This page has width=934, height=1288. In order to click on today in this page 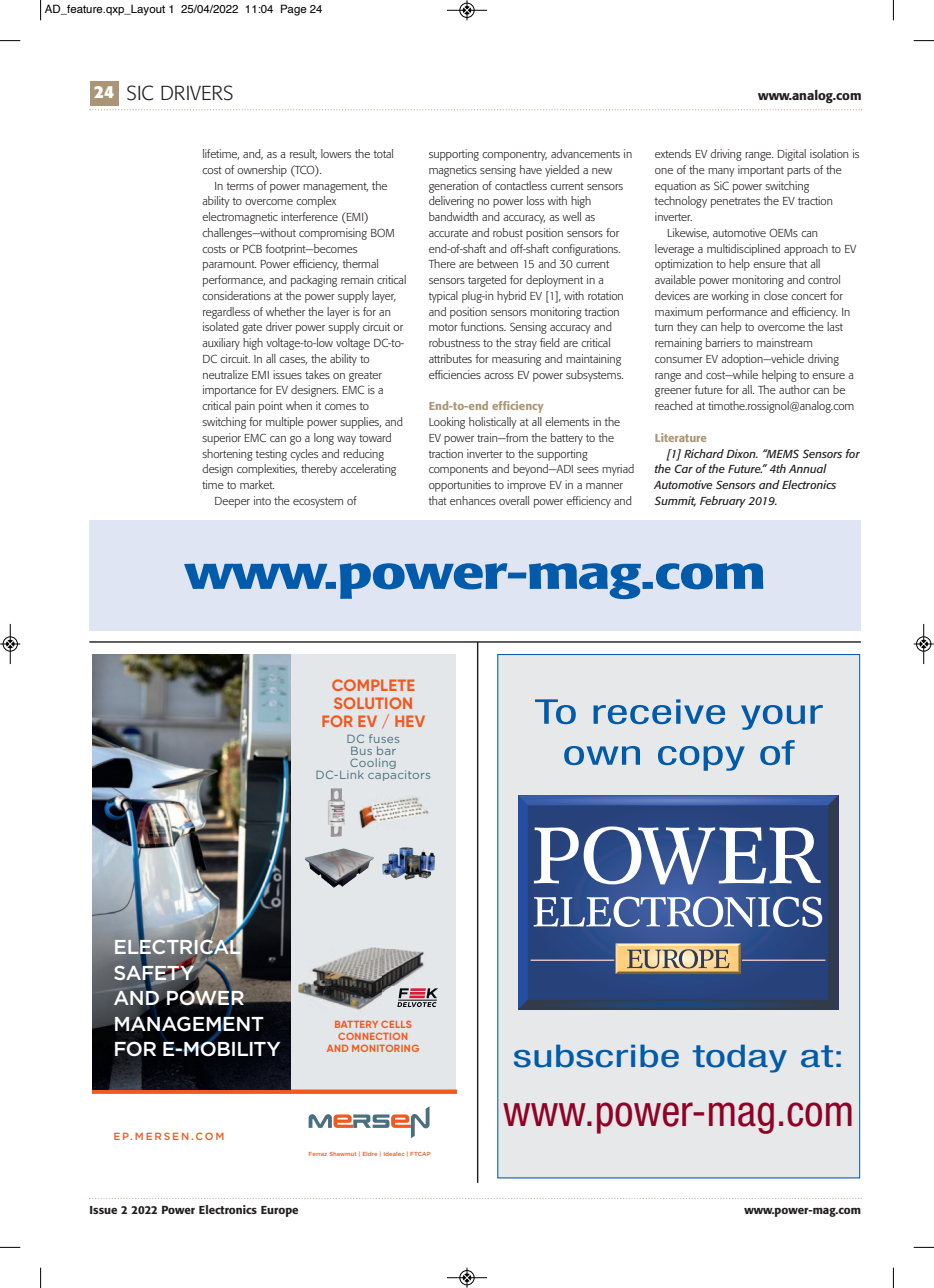, I will do `click(740, 1058)`.
